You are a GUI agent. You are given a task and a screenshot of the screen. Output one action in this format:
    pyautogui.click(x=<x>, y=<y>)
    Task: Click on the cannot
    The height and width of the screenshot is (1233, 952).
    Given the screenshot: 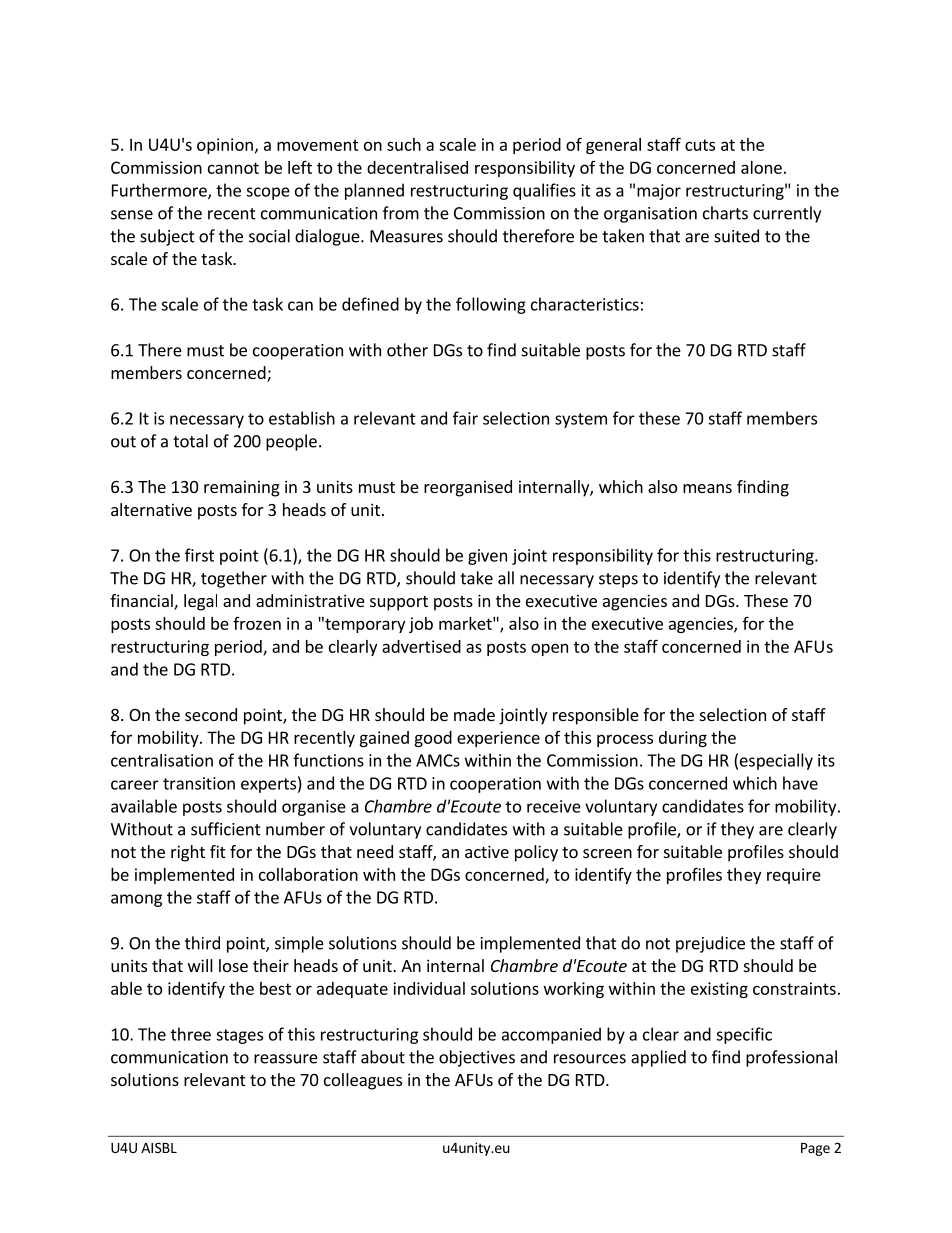 What is the action you would take?
    pyautogui.click(x=233, y=168)
